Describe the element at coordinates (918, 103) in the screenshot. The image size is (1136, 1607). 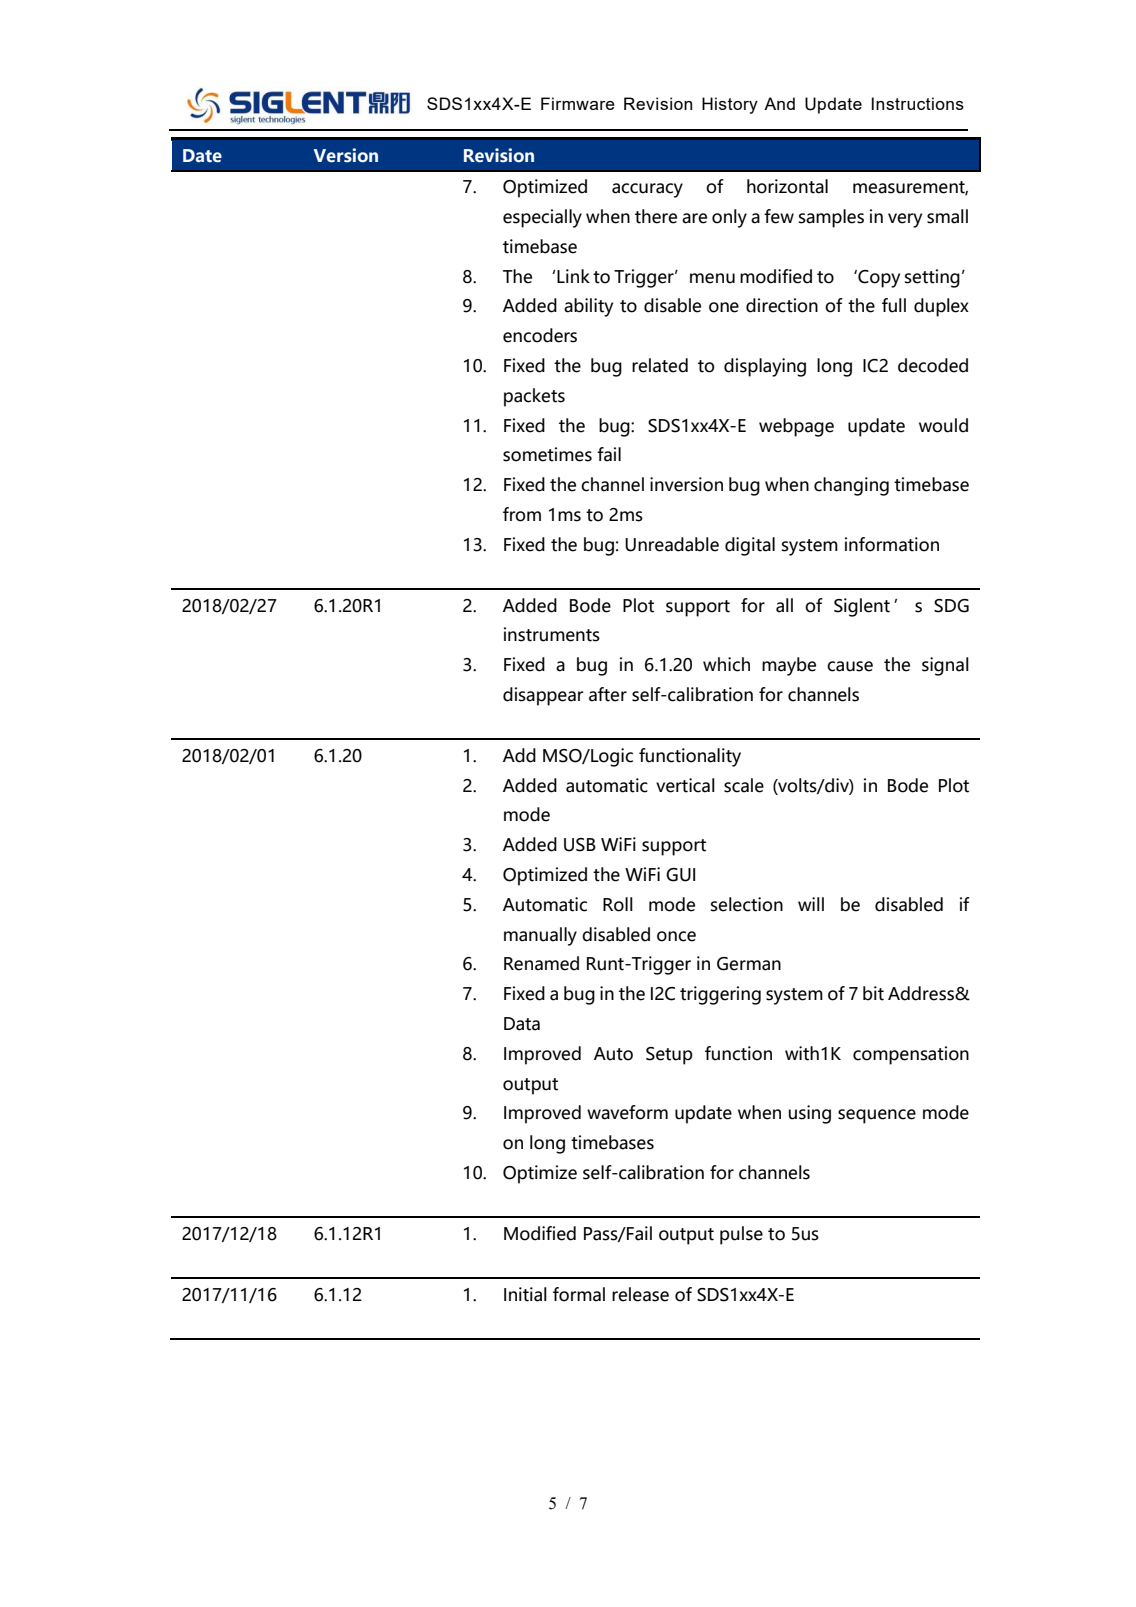
I see `Instructions` at that location.
